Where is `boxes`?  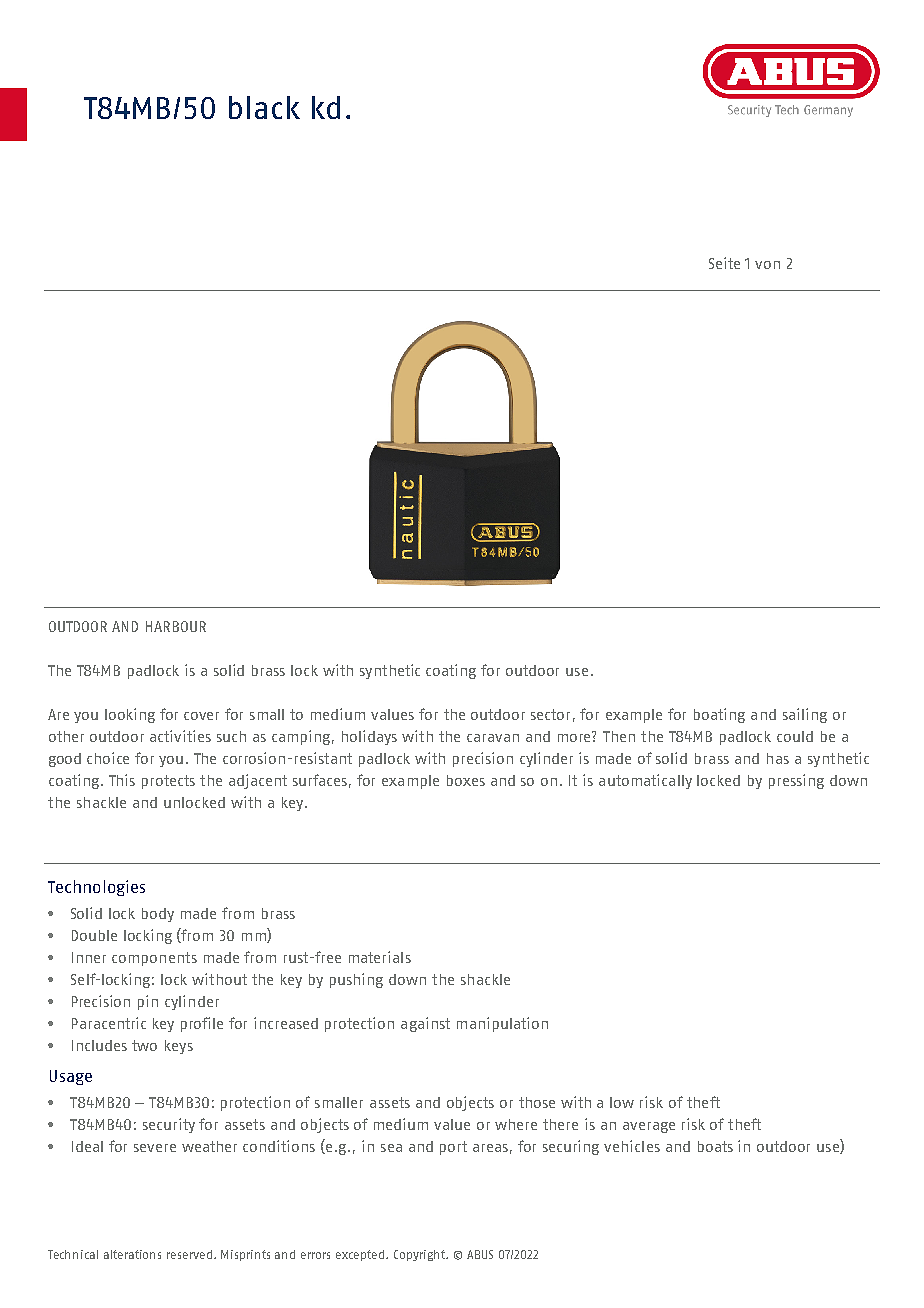
boxes is located at coordinates (466, 780).
